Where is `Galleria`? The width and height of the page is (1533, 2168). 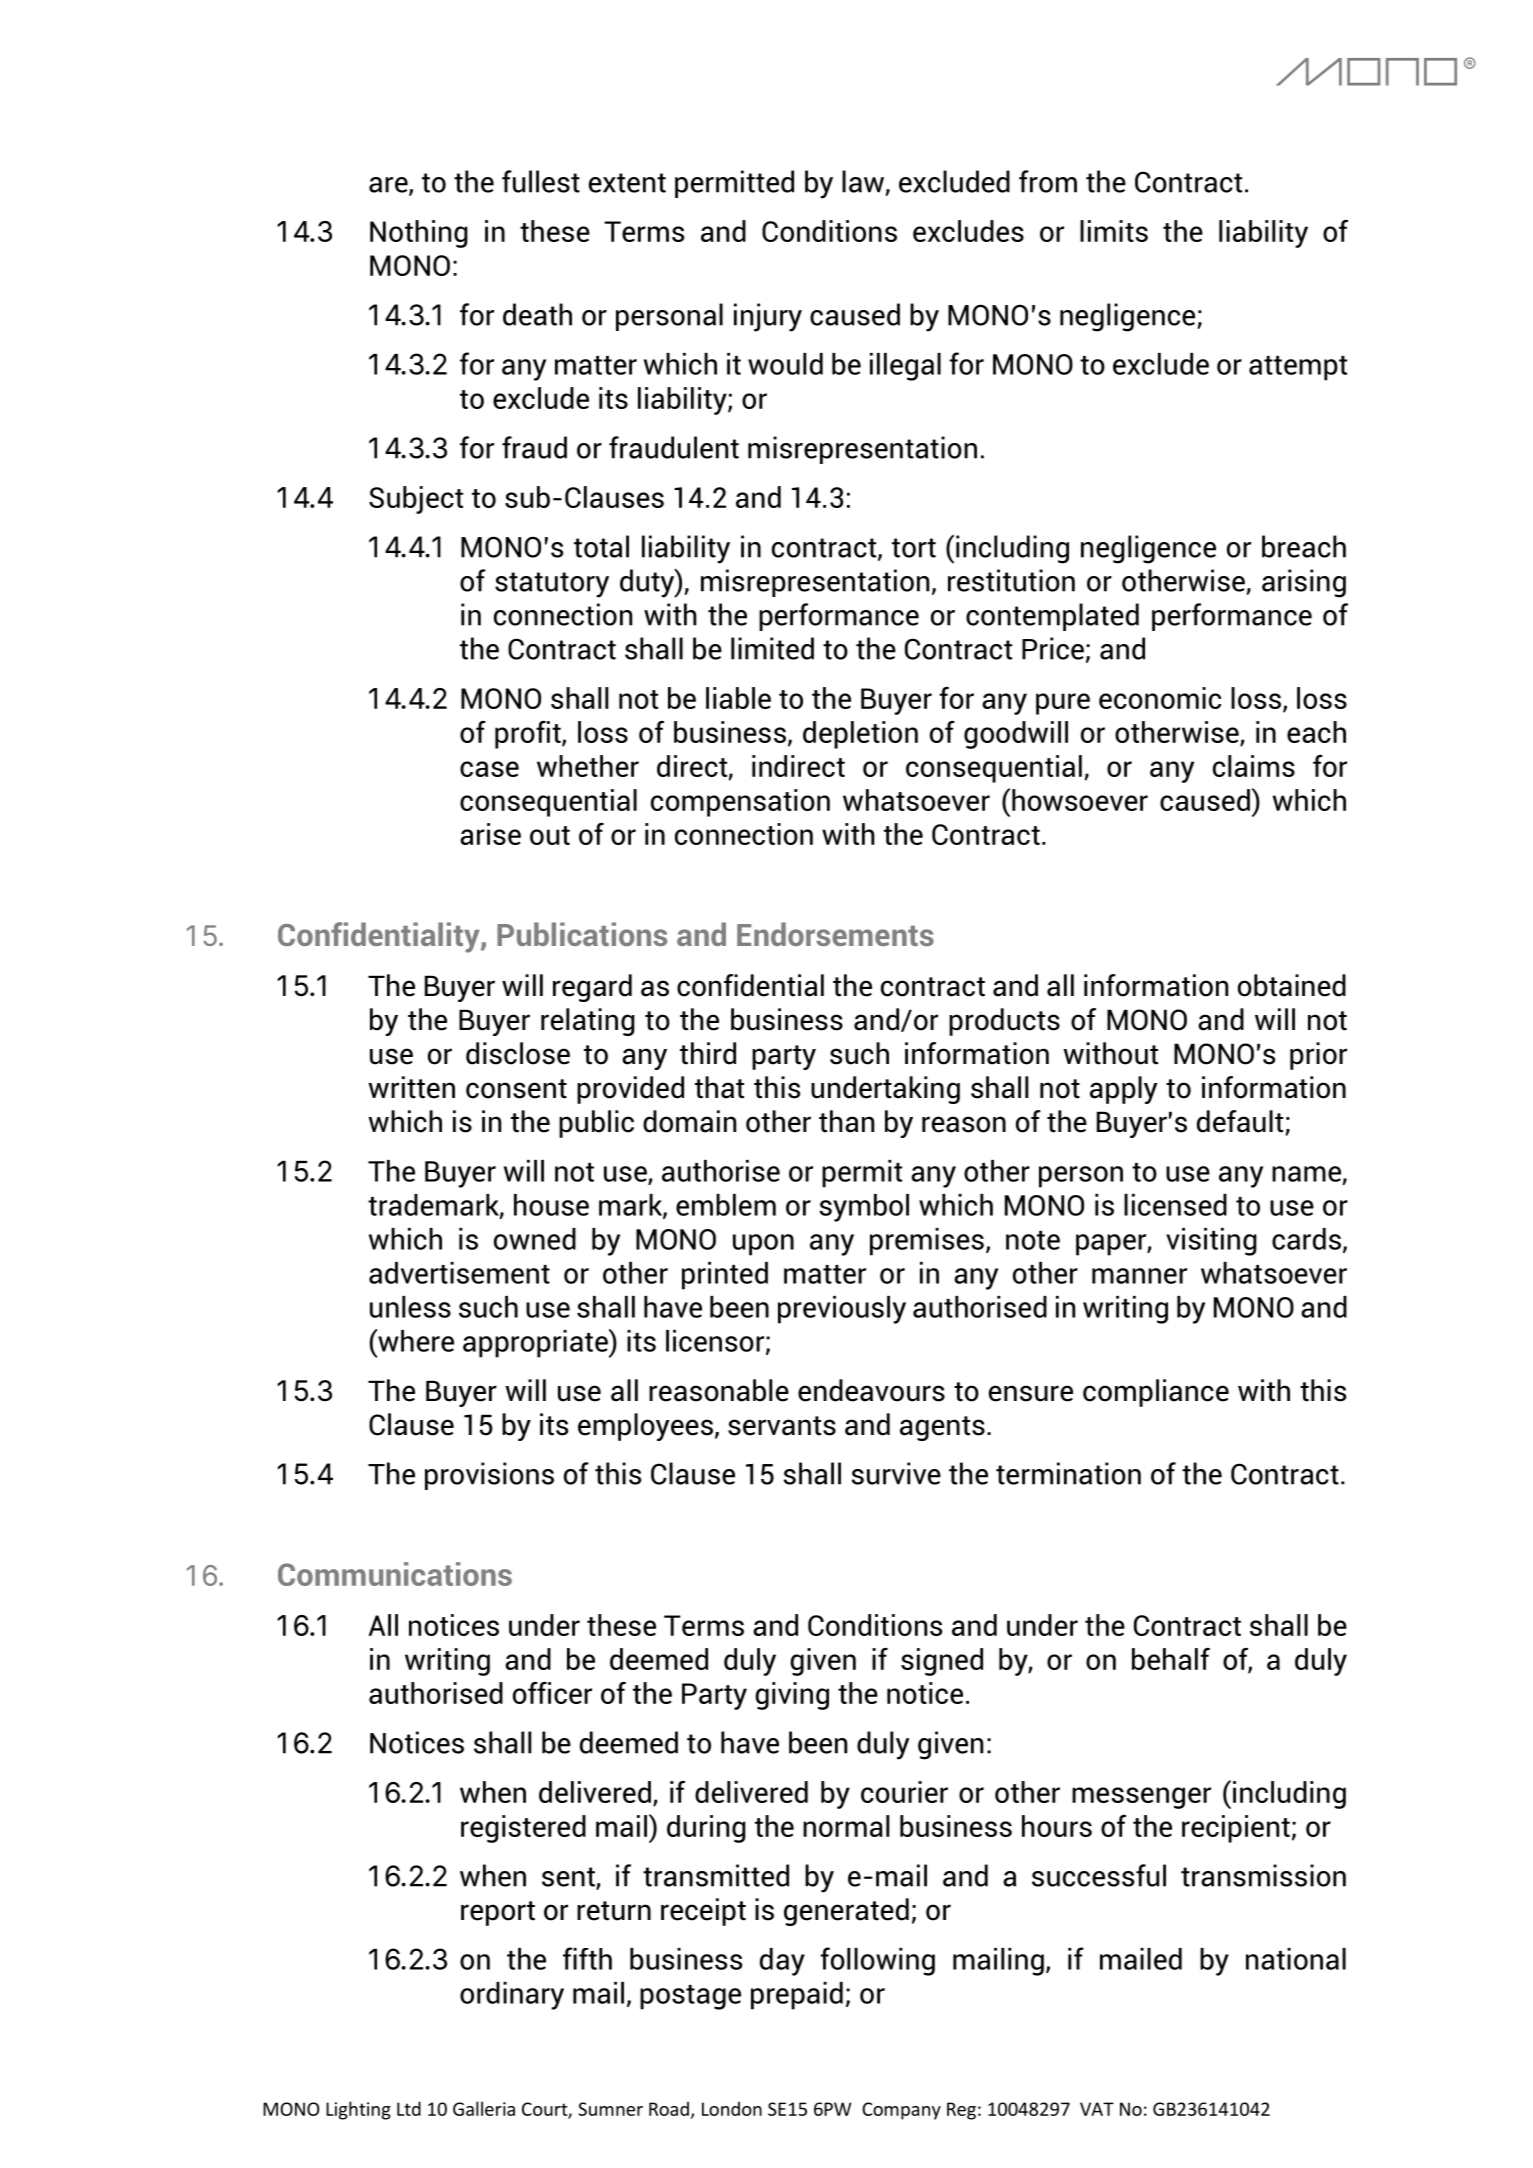
Galleria is located at coordinates (484, 2108).
